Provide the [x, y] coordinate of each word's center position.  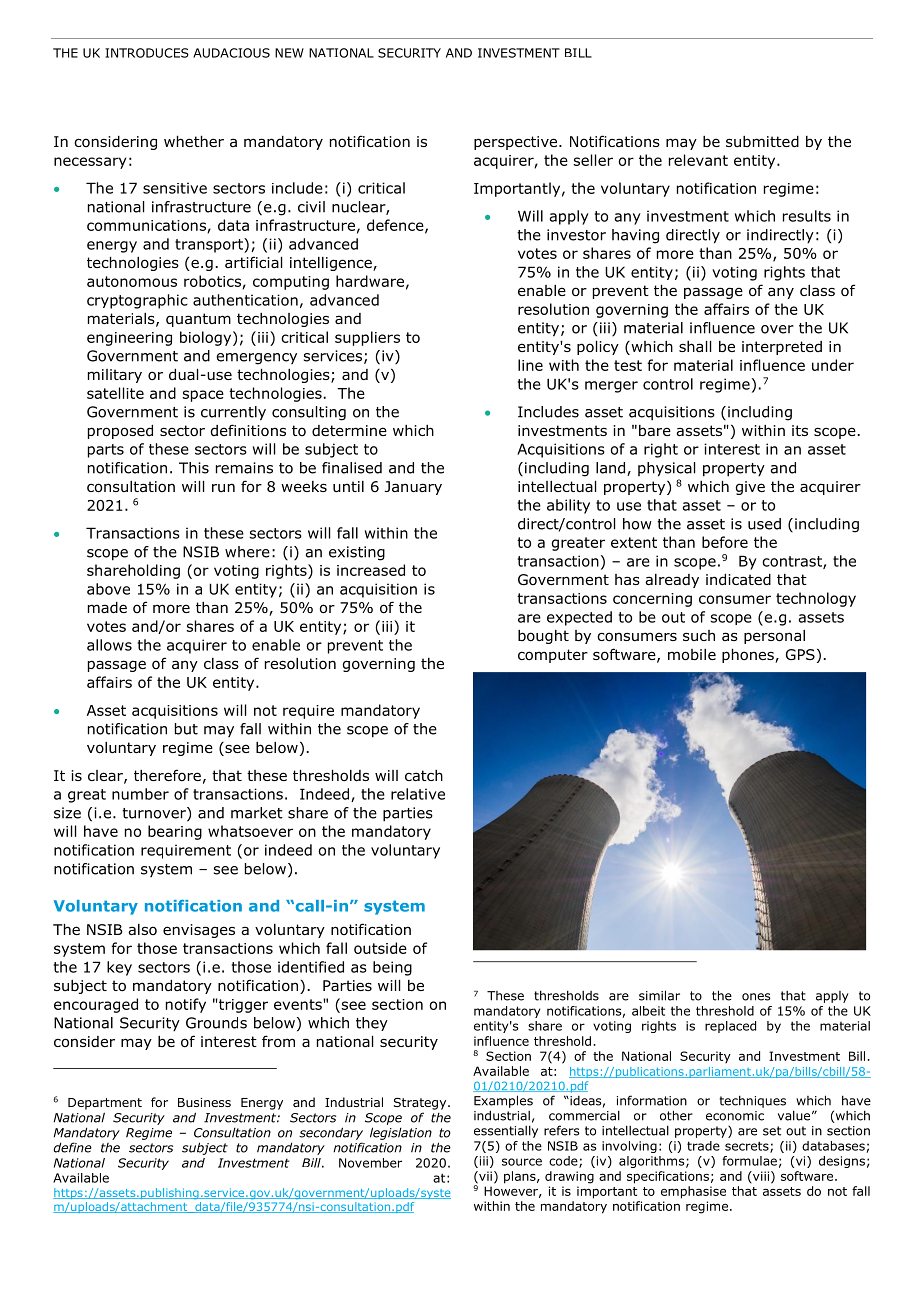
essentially [506, 1131]
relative [418, 794]
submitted [762, 142]
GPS [800, 654]
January [413, 488]
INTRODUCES [147, 53]
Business [204, 1102]
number [140, 794]
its [800, 430]
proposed [120, 432]
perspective [517, 143]
